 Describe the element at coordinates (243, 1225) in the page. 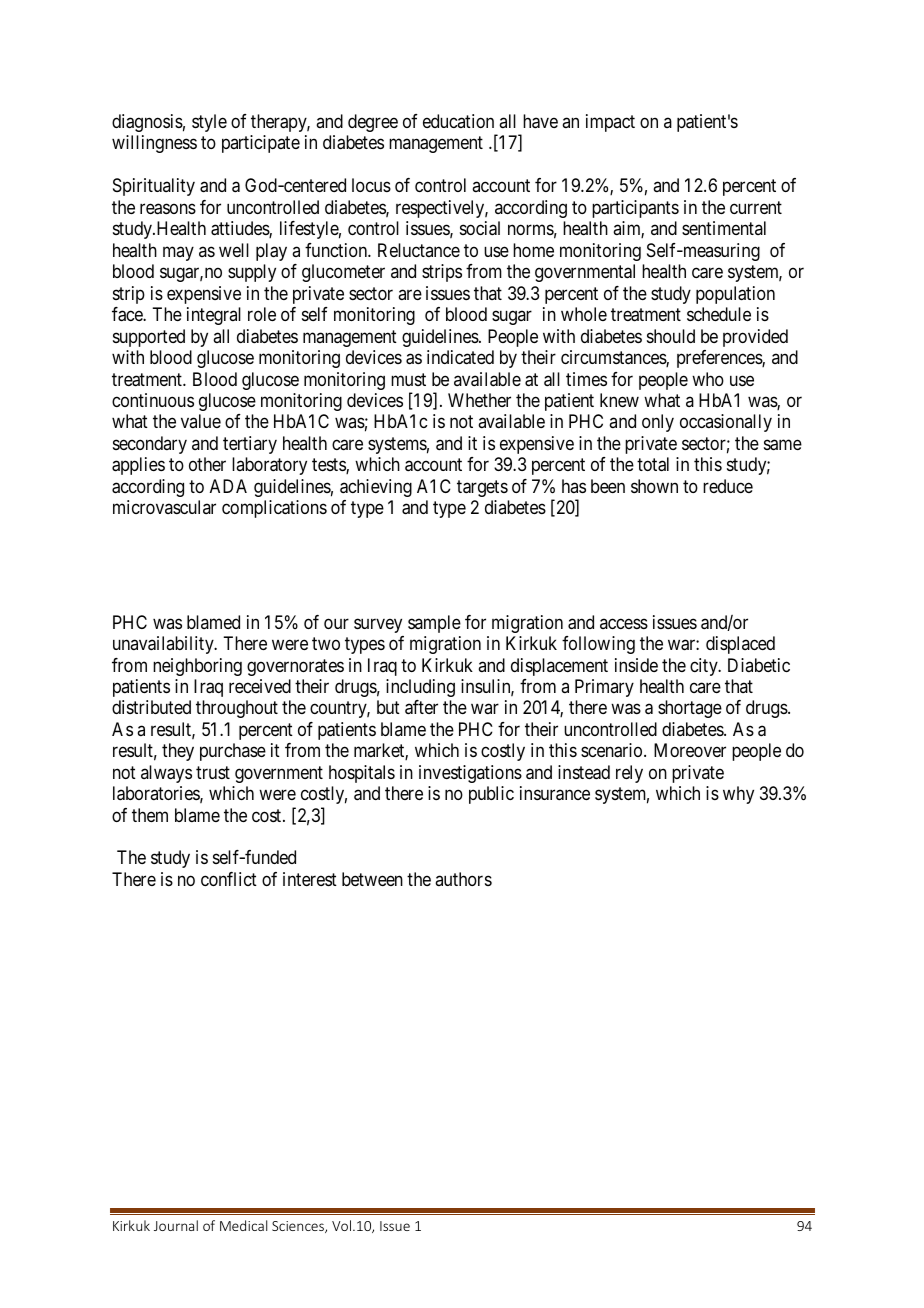

I see `Medical` at that location.
